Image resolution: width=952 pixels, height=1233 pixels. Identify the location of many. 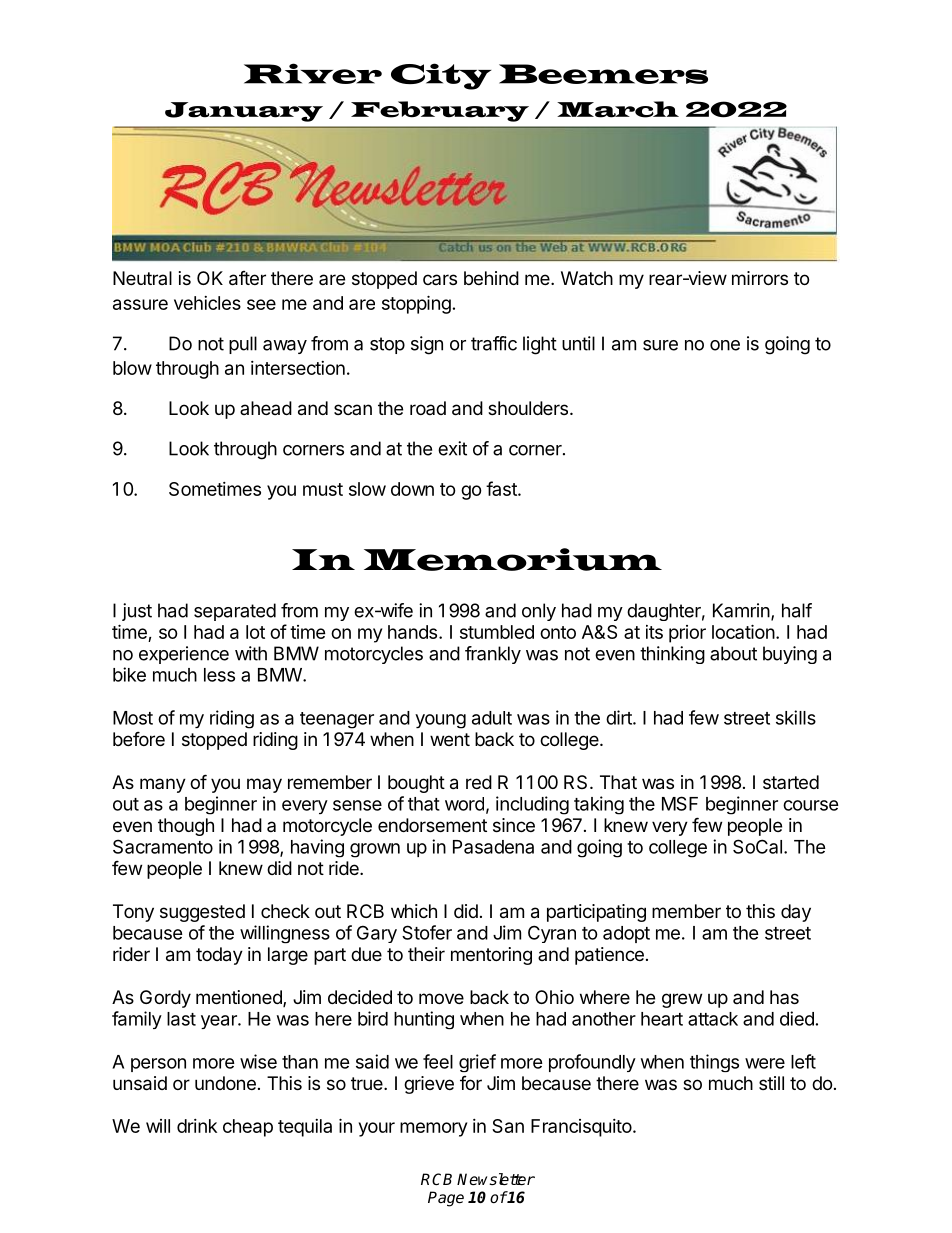
(163, 785).
